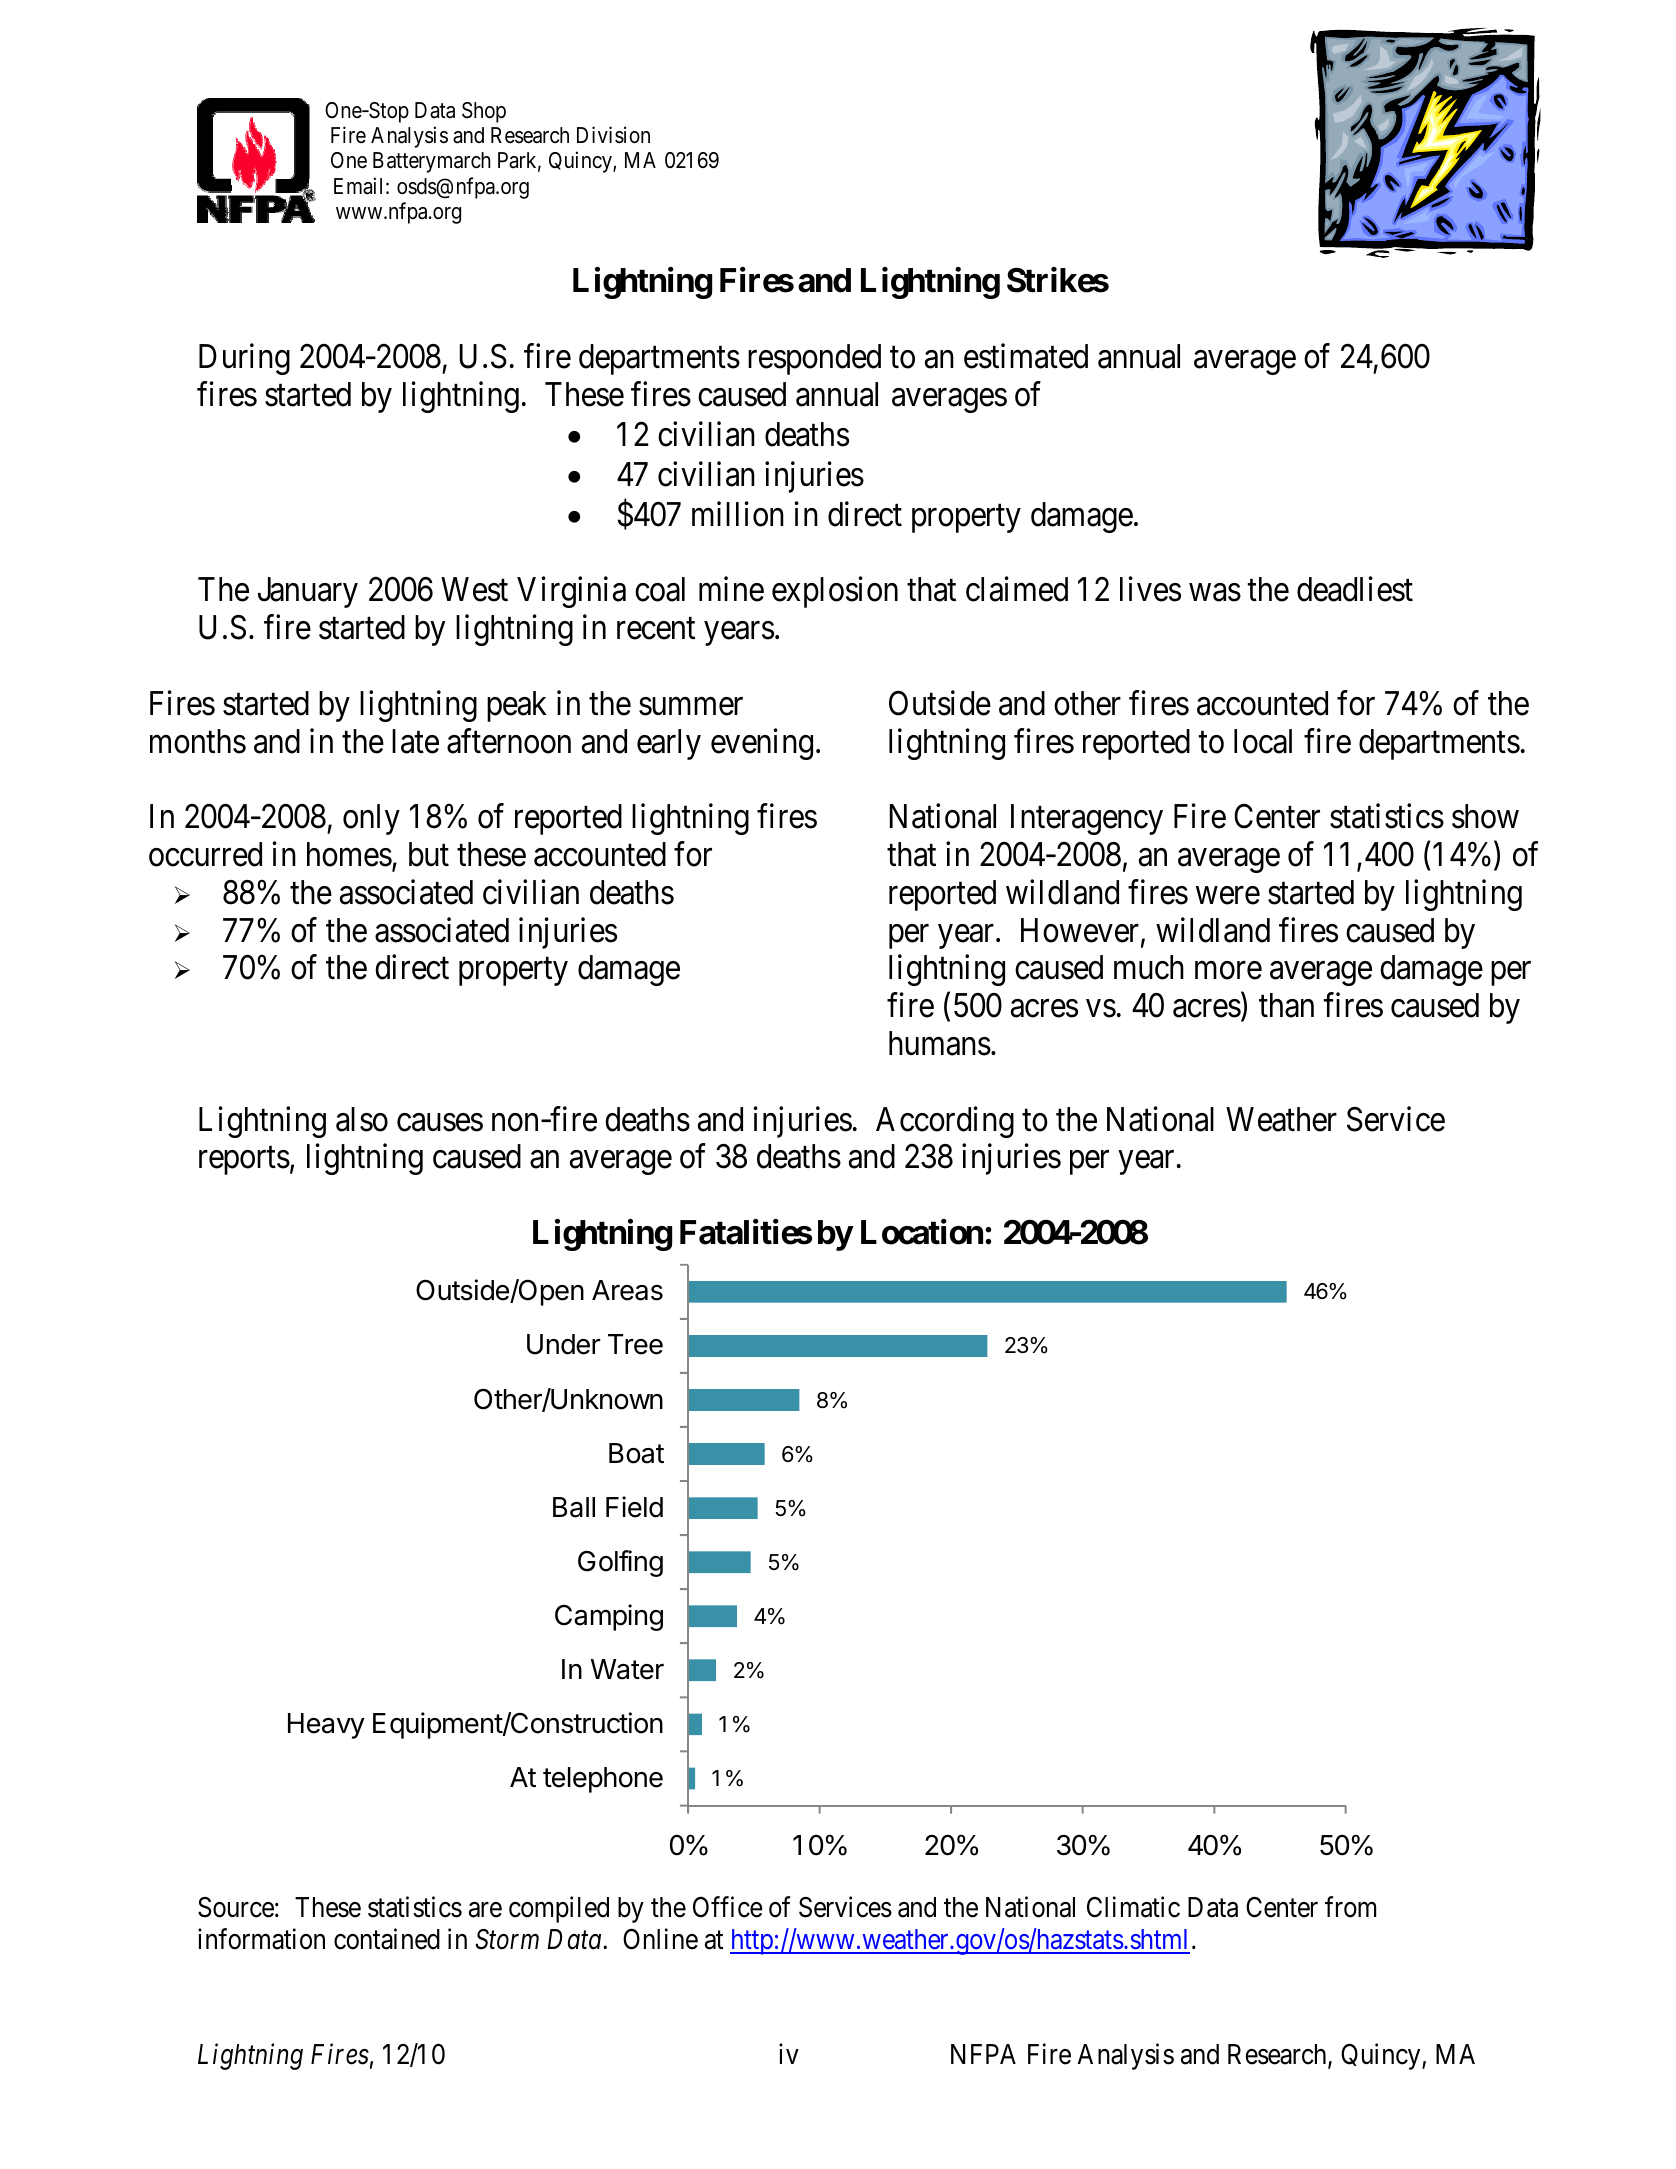  What do you see at coordinates (387, 1939) in the screenshot?
I see `contained` at bounding box center [387, 1939].
